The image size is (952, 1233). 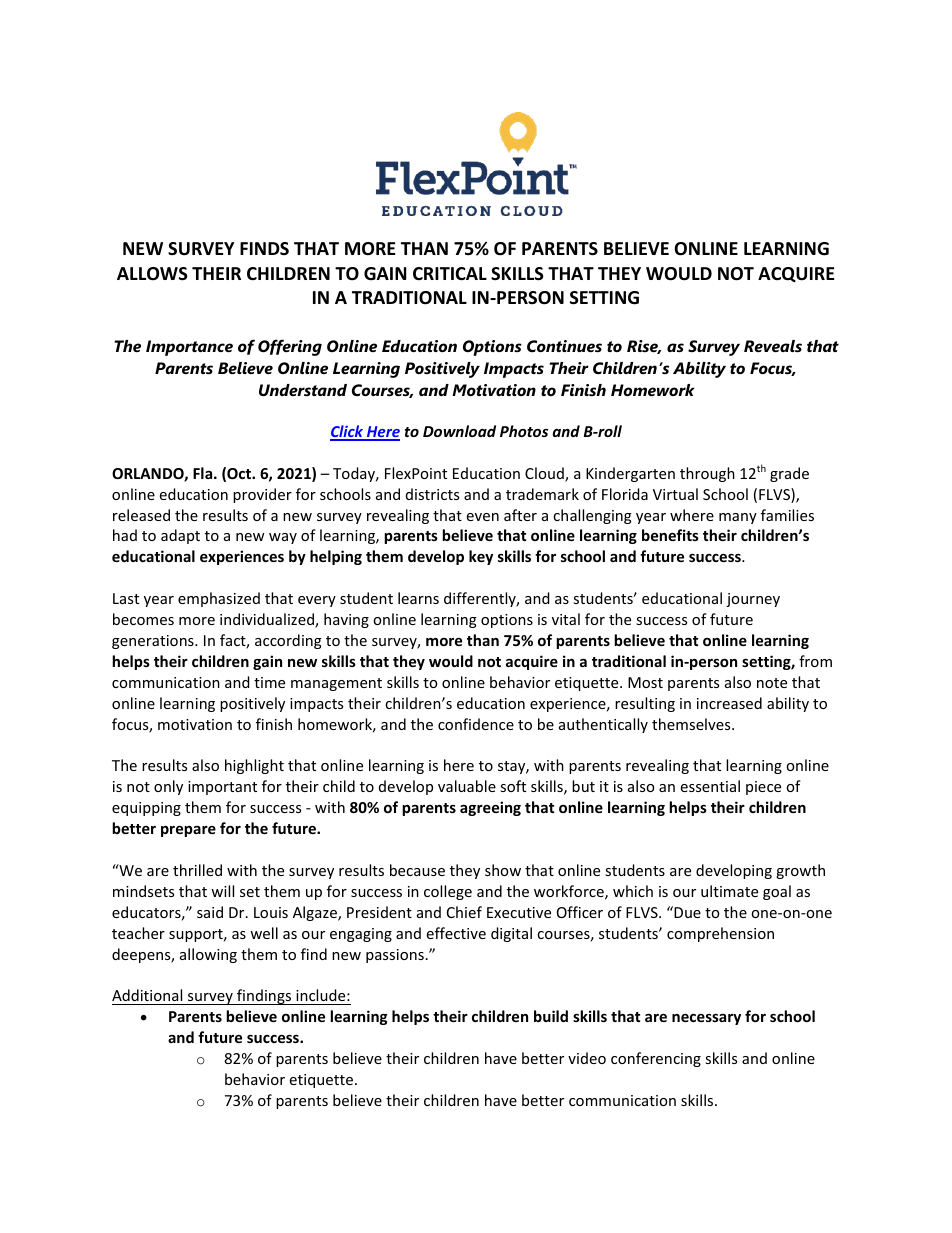 What do you see at coordinates (772, 683) in the document?
I see `note` at bounding box center [772, 683].
